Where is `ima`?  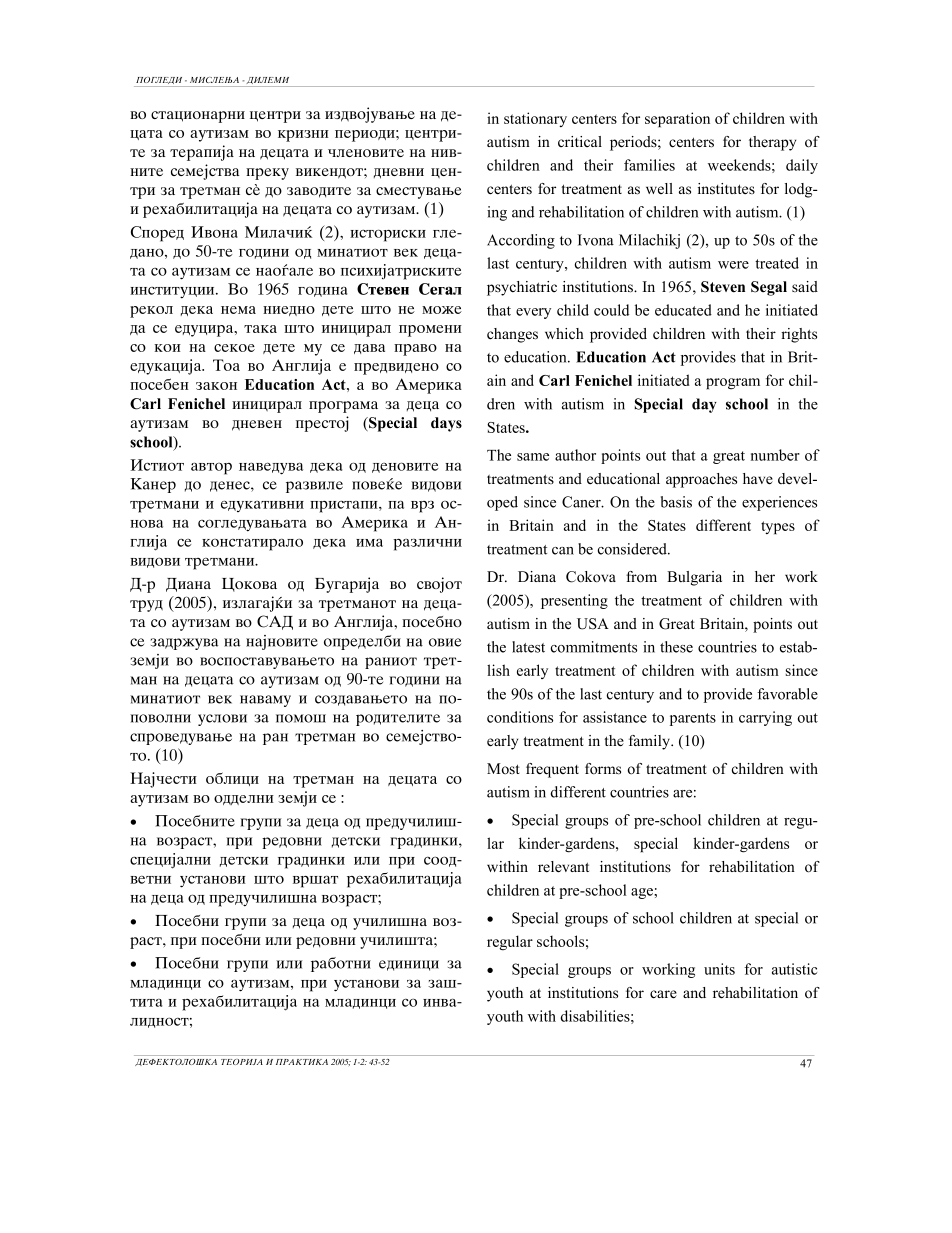 ima is located at coordinates (369, 543).
